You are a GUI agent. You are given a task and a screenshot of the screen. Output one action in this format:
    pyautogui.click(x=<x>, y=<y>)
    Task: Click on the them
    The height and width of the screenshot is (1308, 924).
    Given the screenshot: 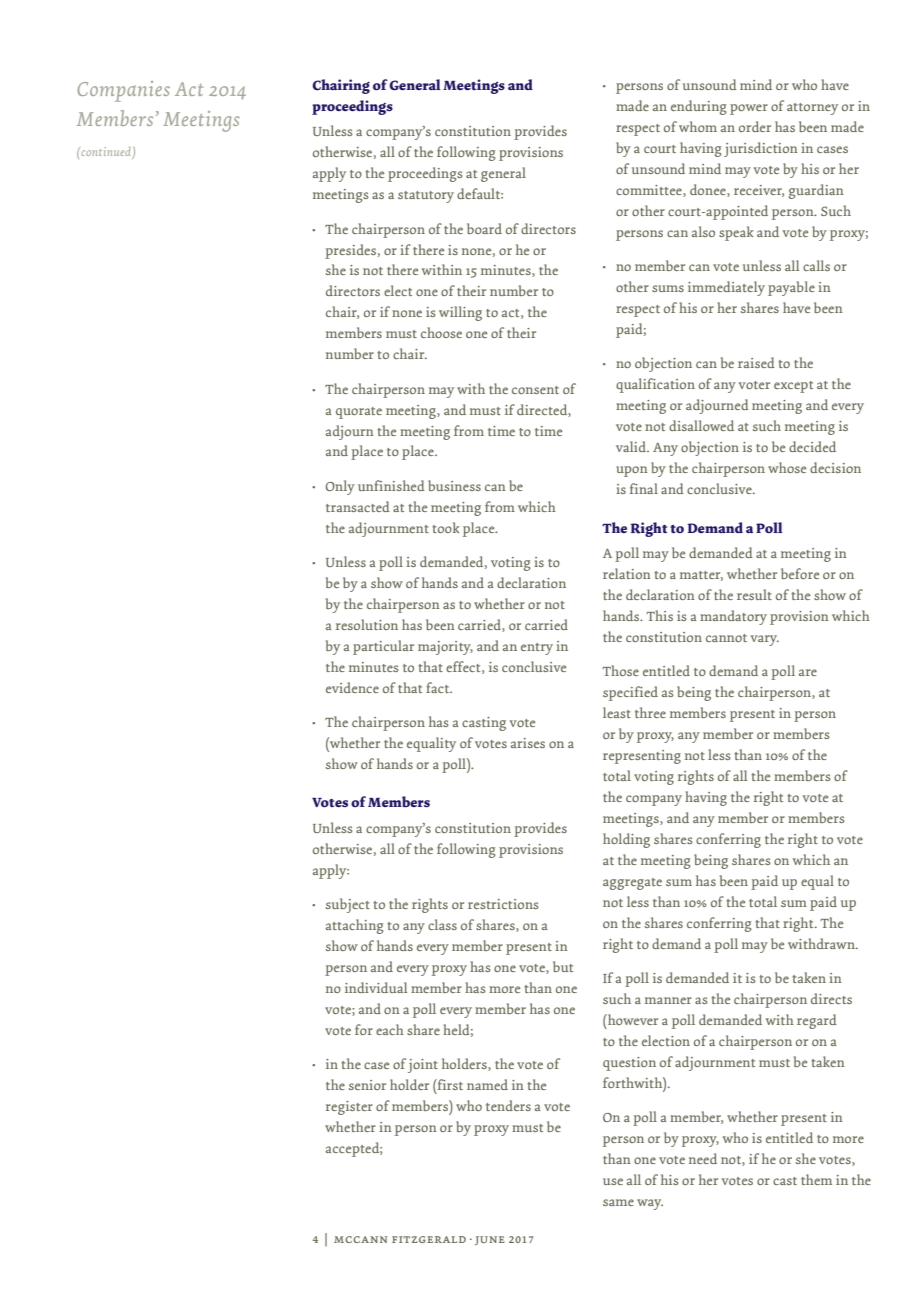 What is the action you would take?
    pyautogui.click(x=816, y=1179)
